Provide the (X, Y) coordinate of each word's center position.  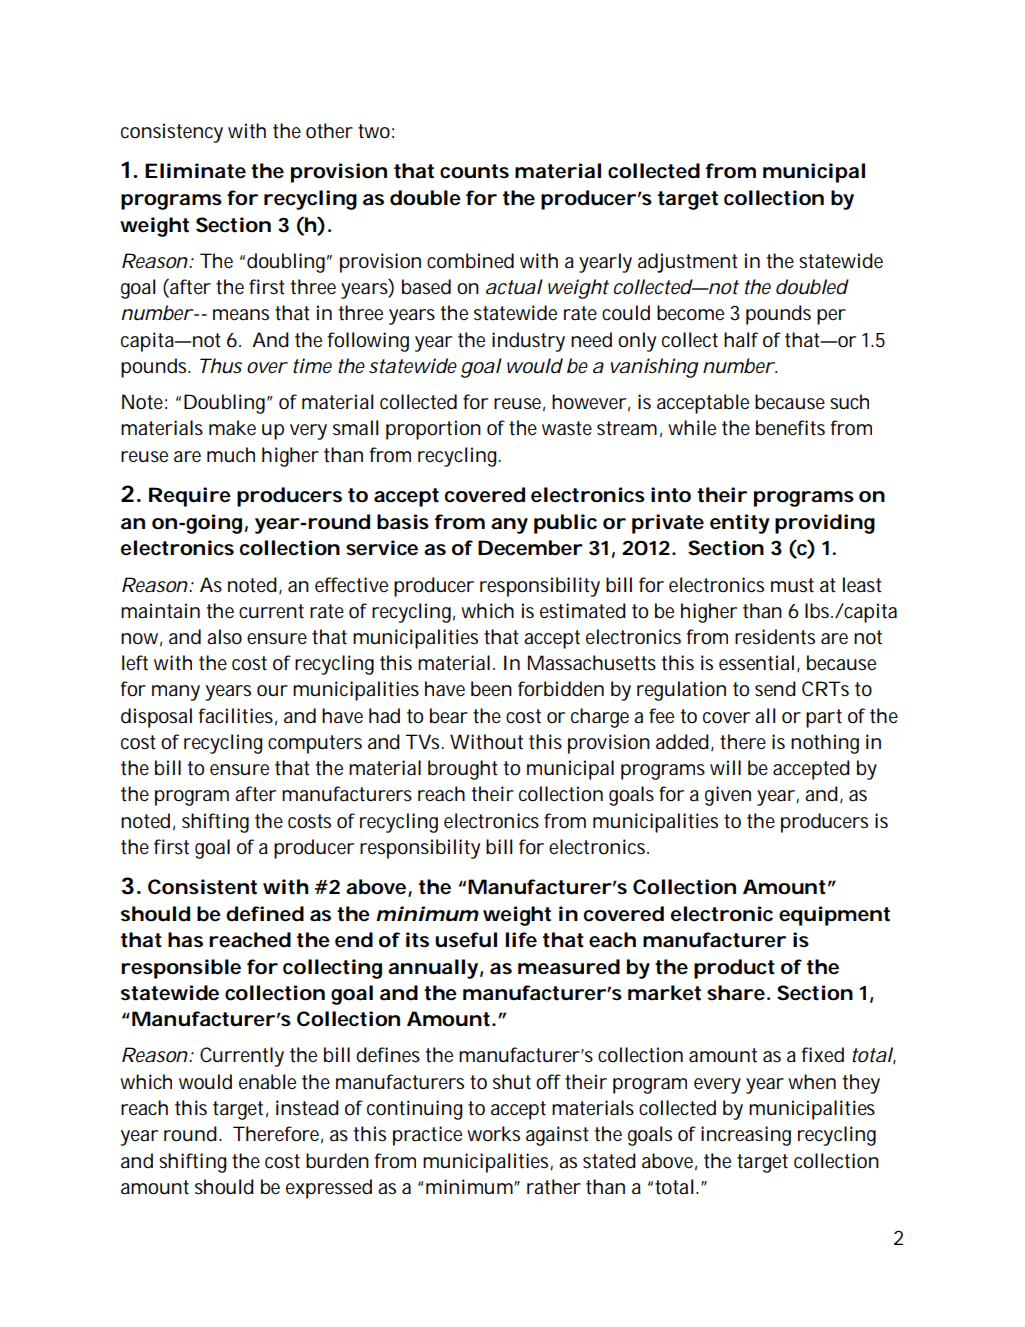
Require (190, 497)
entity (740, 524)
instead (307, 1108)
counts (474, 171)
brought (463, 770)
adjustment (688, 263)
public (565, 524)
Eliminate (195, 171)
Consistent (202, 887)
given (728, 796)
